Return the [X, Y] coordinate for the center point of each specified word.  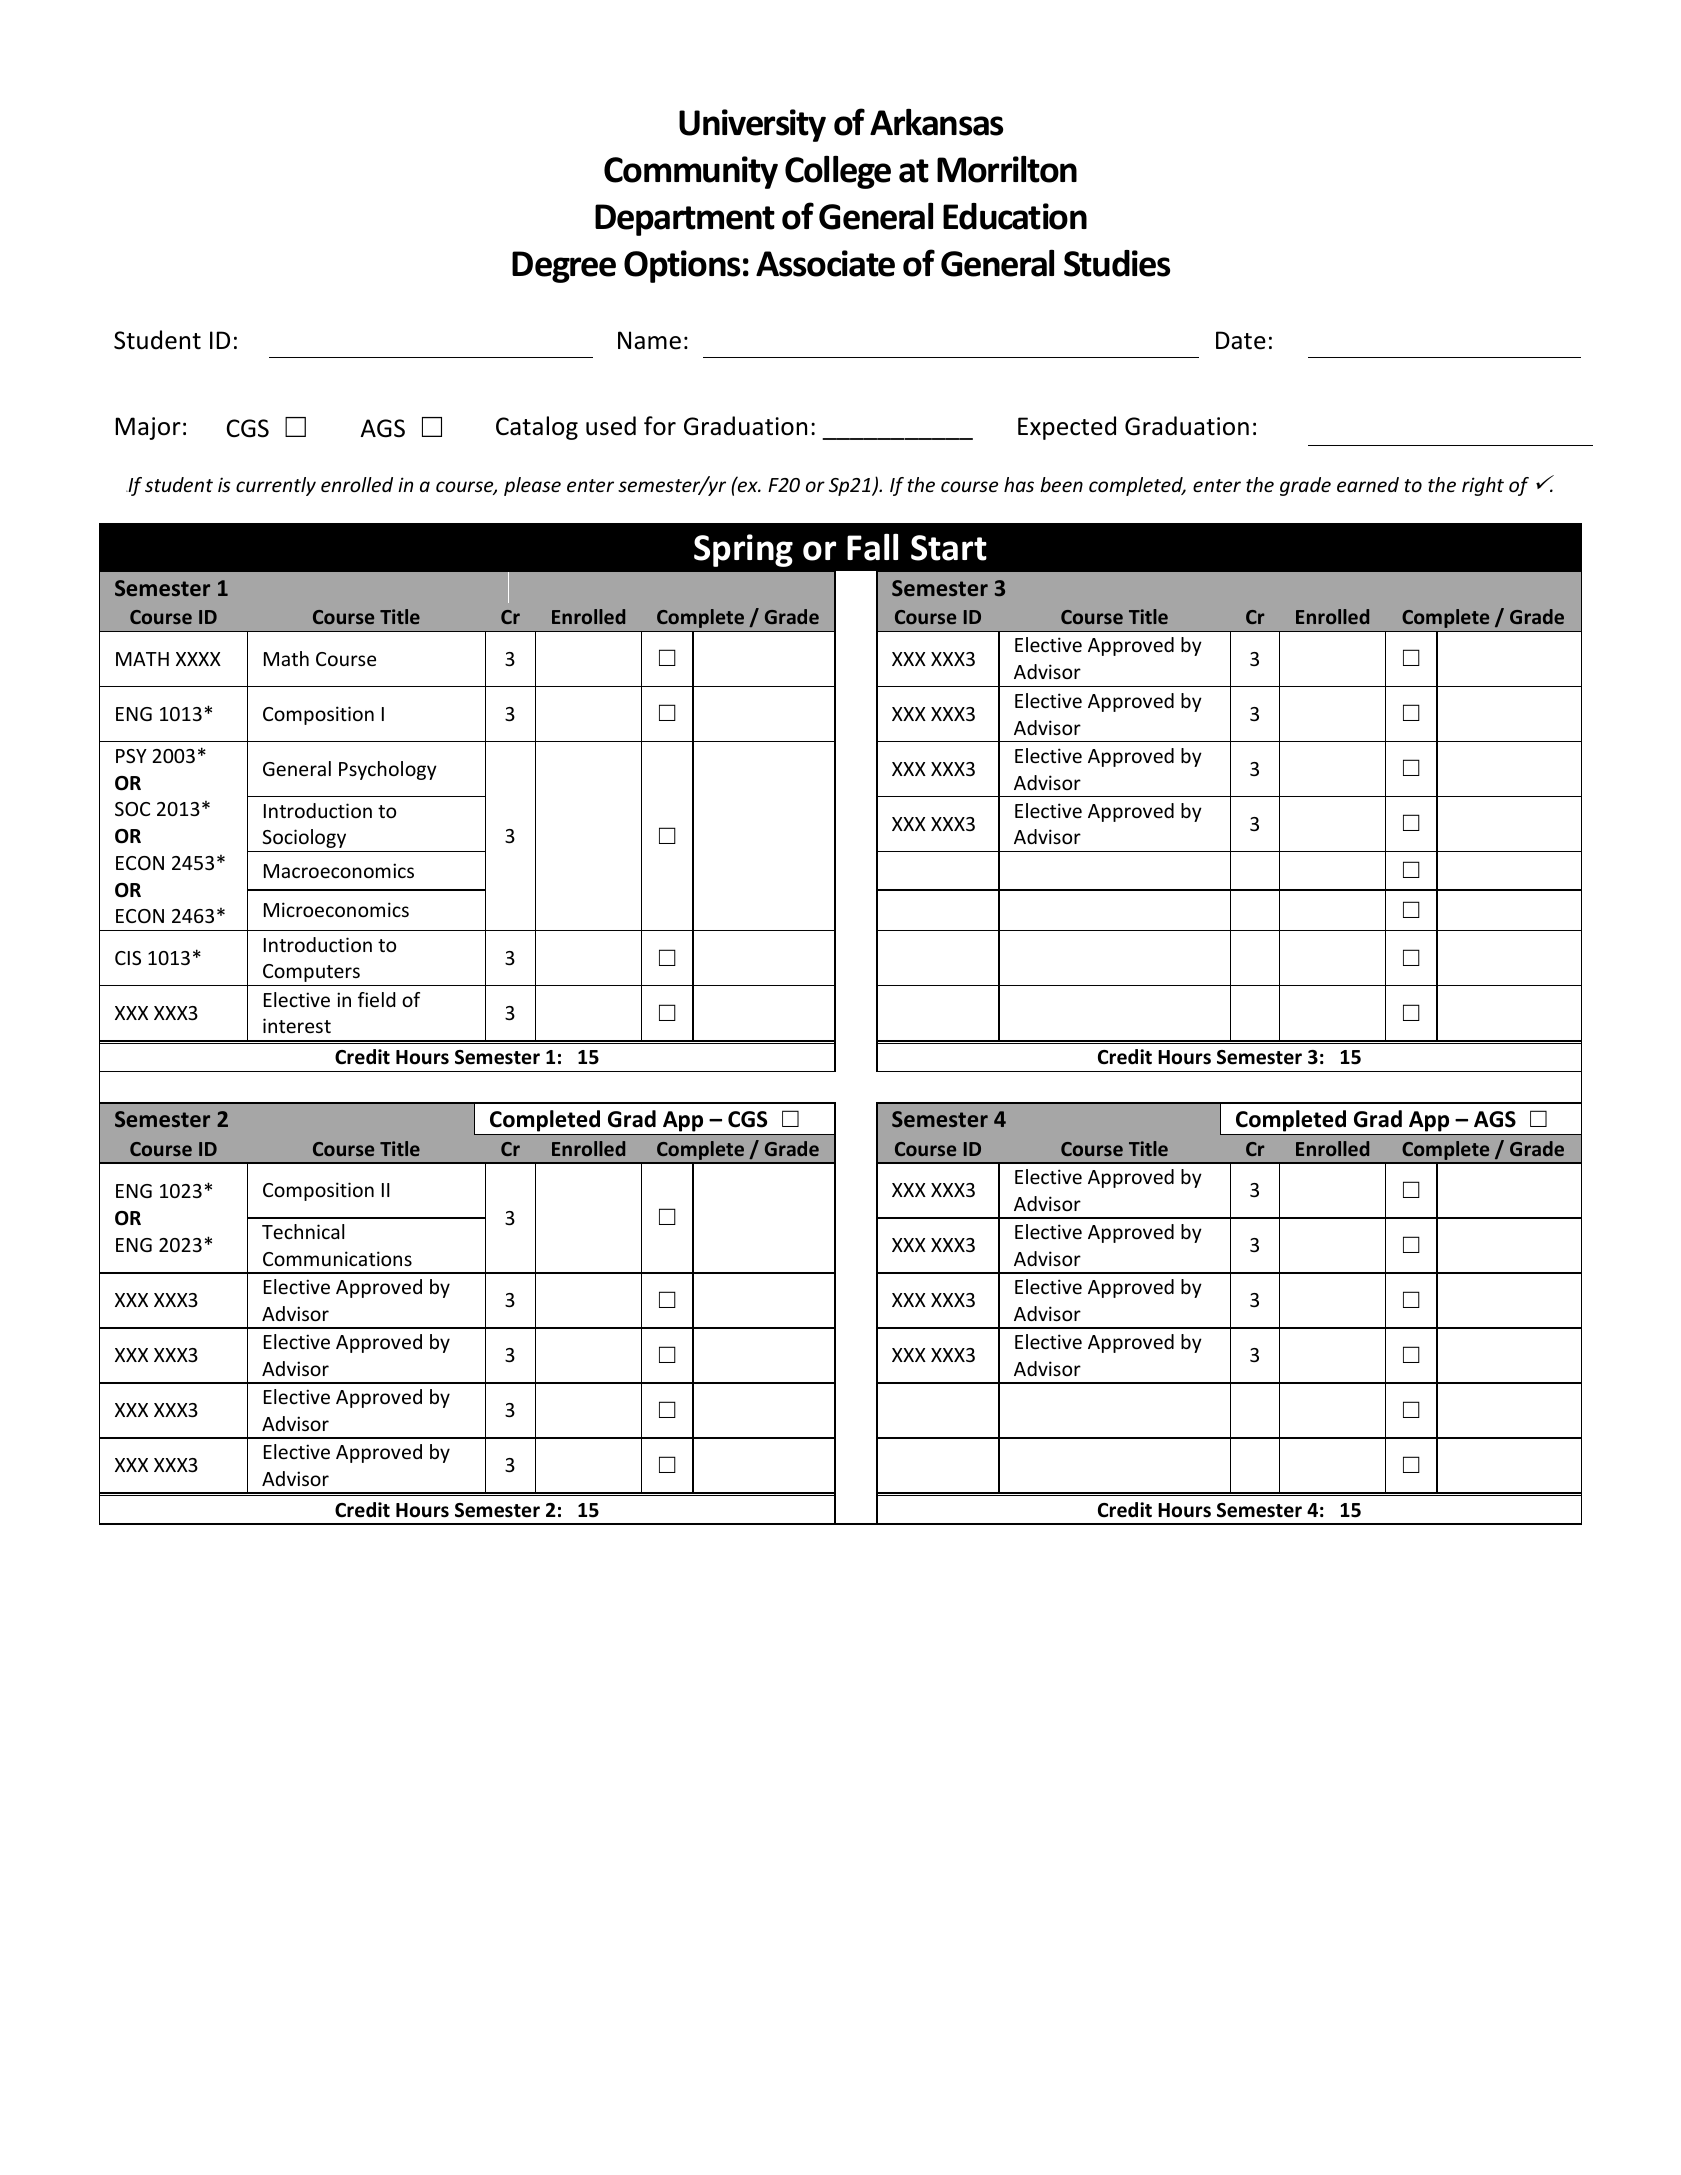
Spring [743, 550]
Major [148, 428]
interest [297, 1025]
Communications [337, 1258]
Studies [1117, 263]
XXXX [198, 659]
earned [1368, 484]
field [377, 999]
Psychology [388, 770]
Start [949, 548]
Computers [311, 973]
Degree [564, 267]
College [838, 172]
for [660, 426]
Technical [303, 1231]
